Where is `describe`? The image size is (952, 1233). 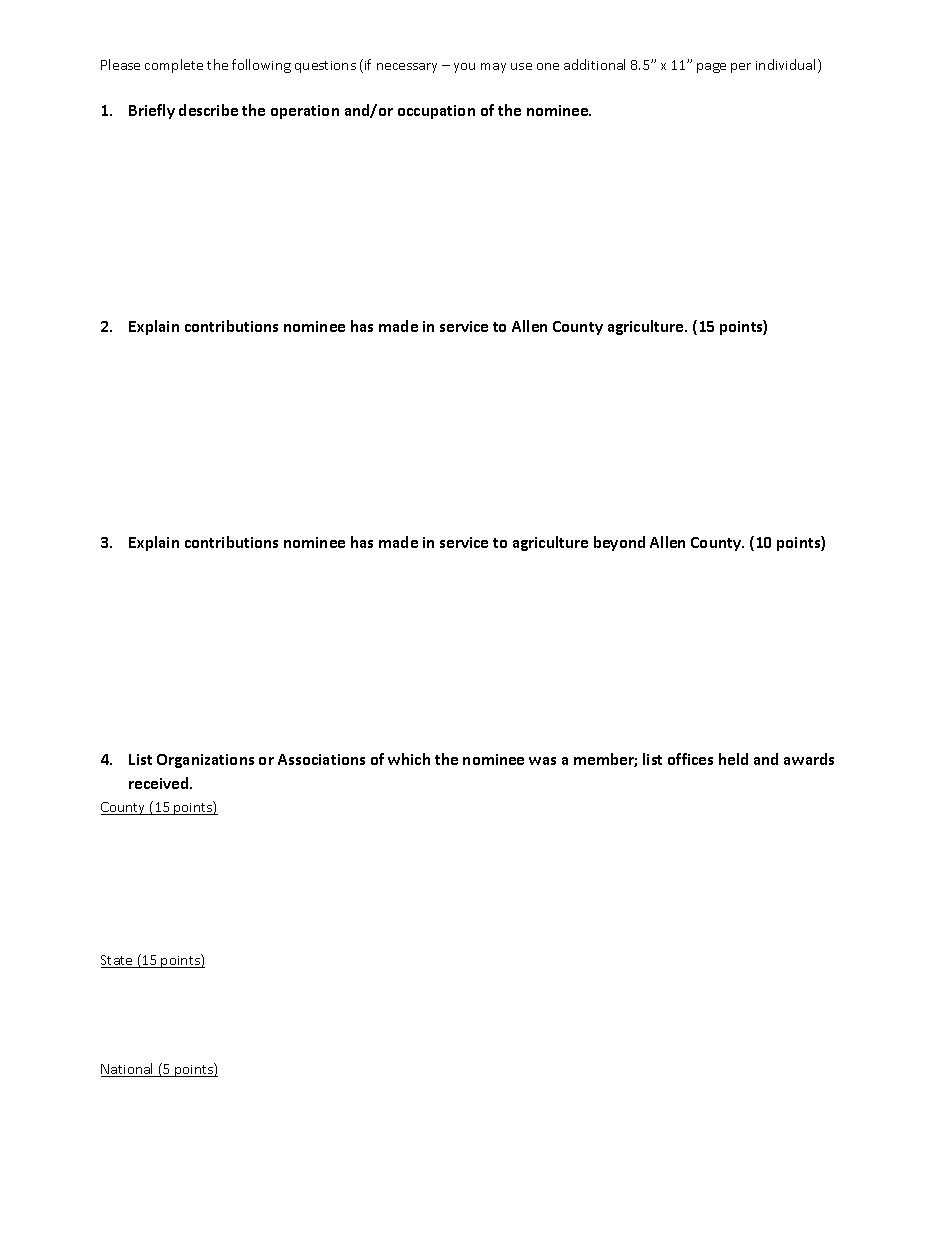
describe is located at coordinates (208, 110).
